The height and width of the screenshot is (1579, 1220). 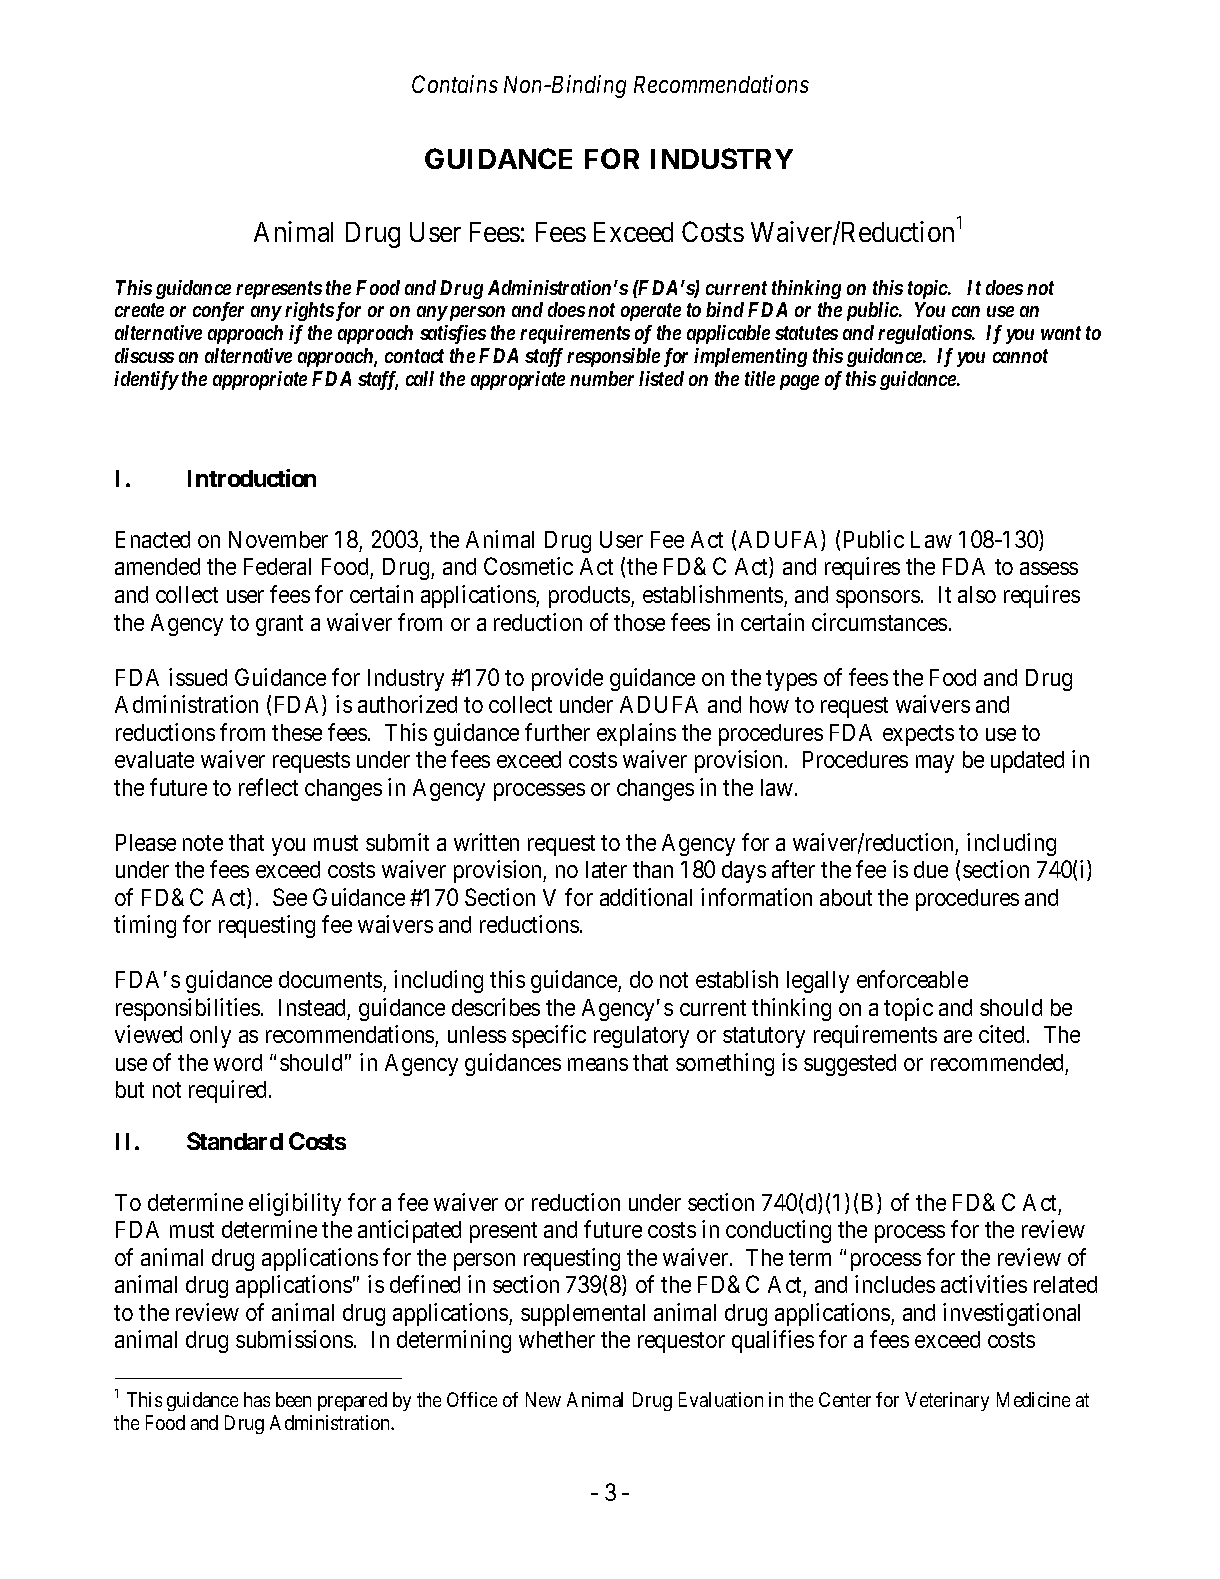 I want to click on has, so click(x=257, y=1399).
